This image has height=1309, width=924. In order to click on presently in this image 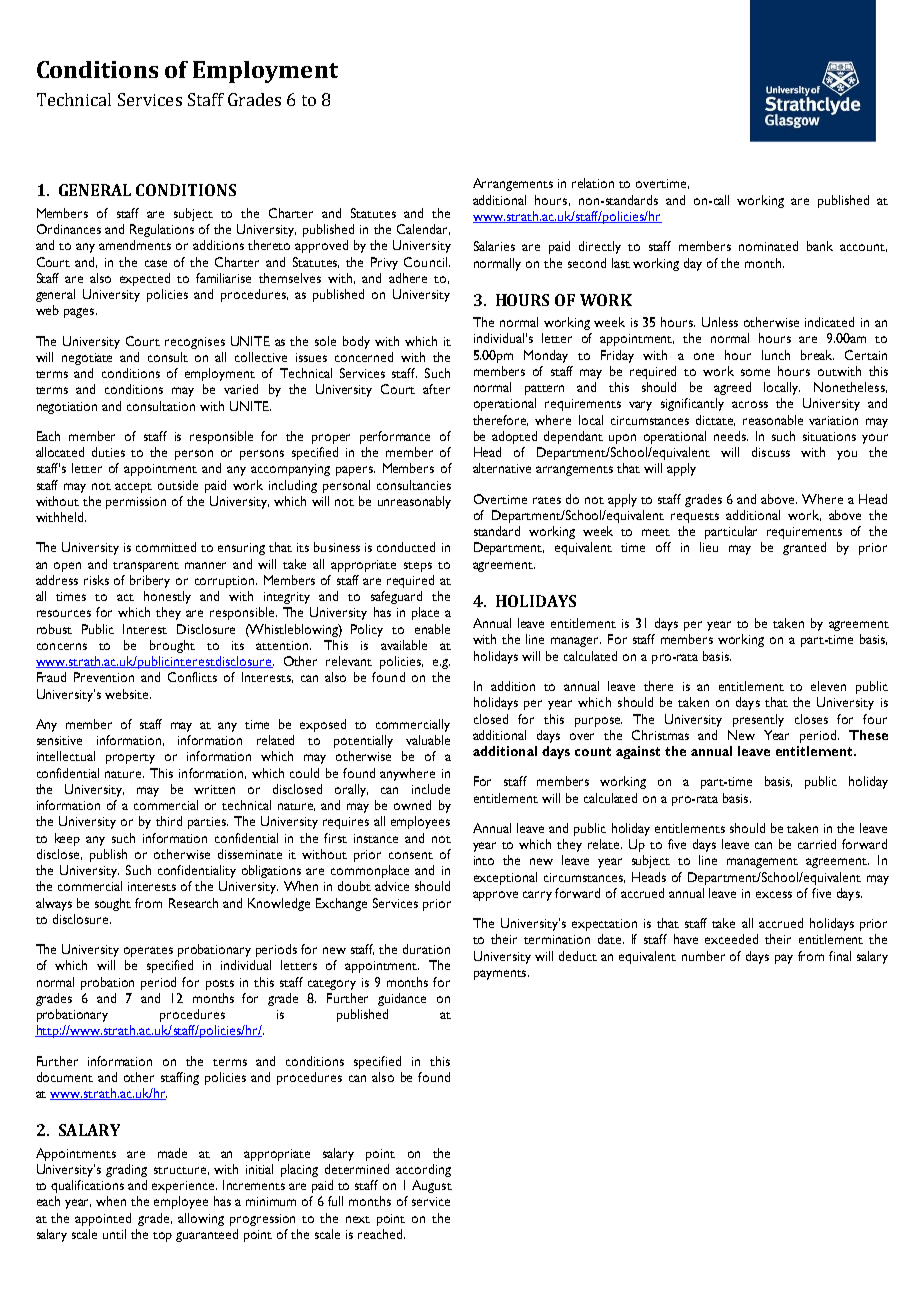, I will do `click(758, 720)`.
